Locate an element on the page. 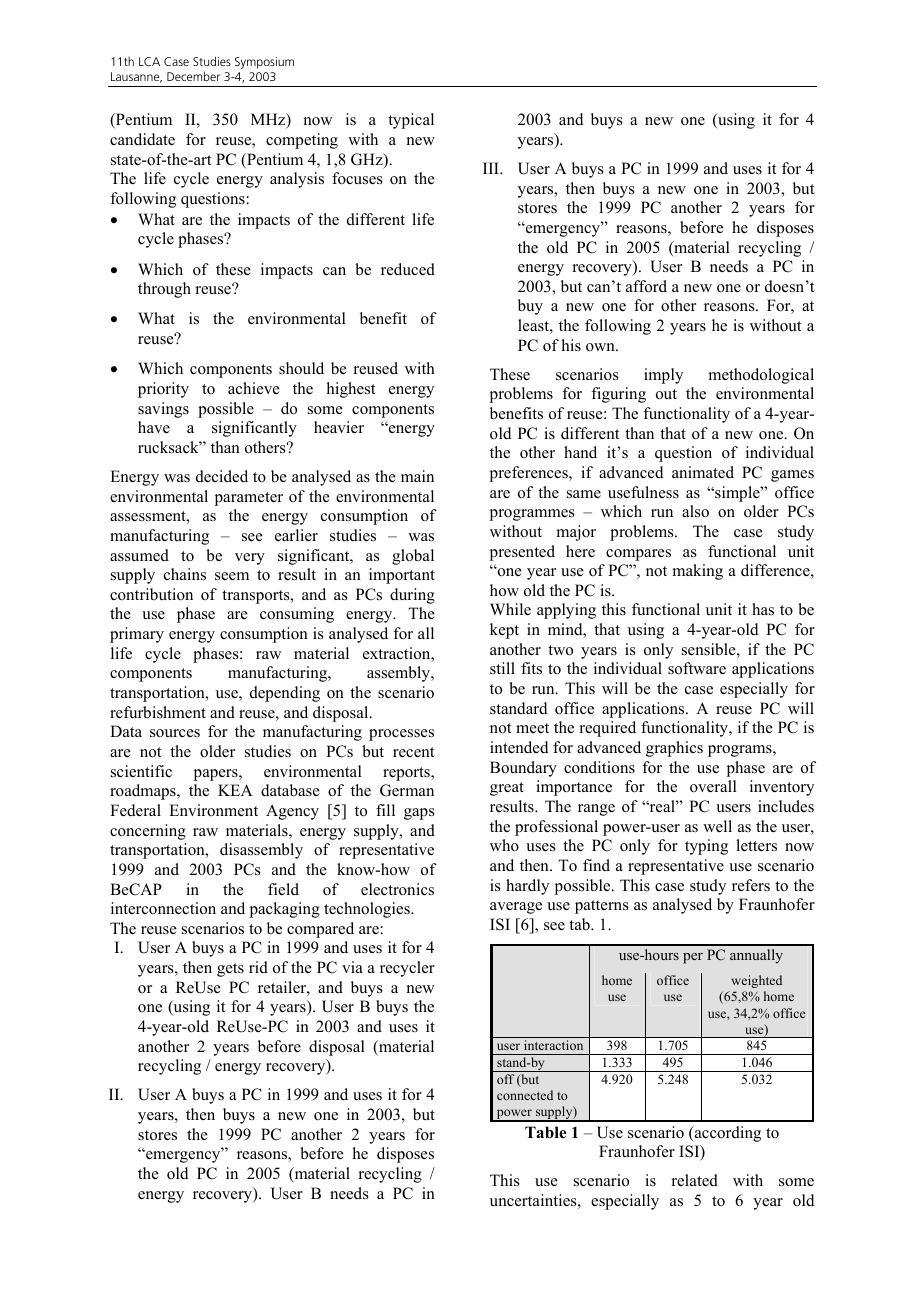 This document has height=1308, width=924. rid is located at coordinates (258, 967).
